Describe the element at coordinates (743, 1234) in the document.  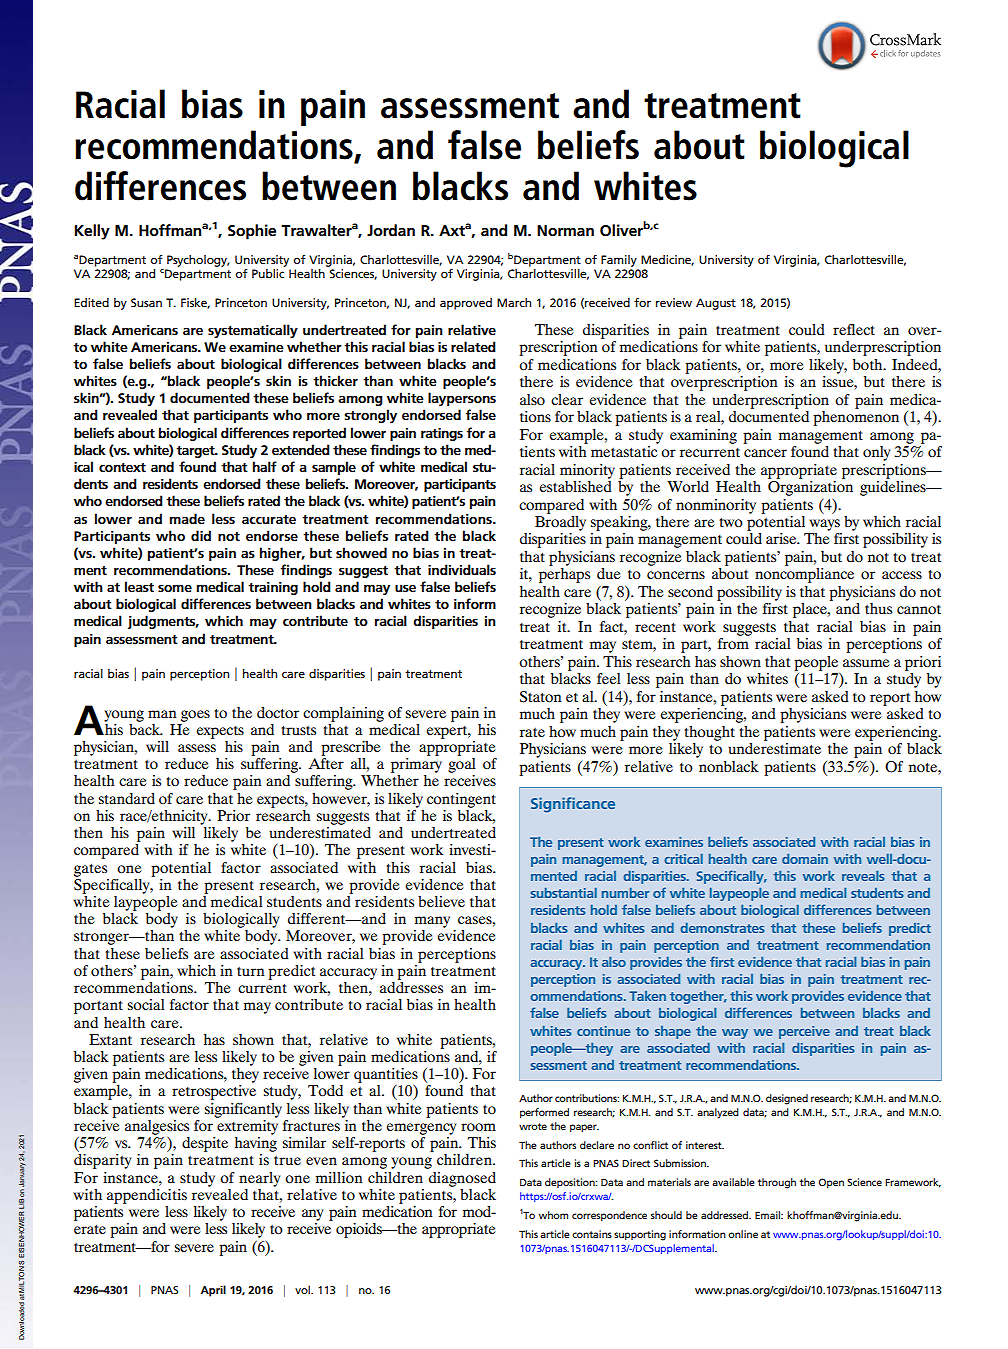
I see `online` at that location.
